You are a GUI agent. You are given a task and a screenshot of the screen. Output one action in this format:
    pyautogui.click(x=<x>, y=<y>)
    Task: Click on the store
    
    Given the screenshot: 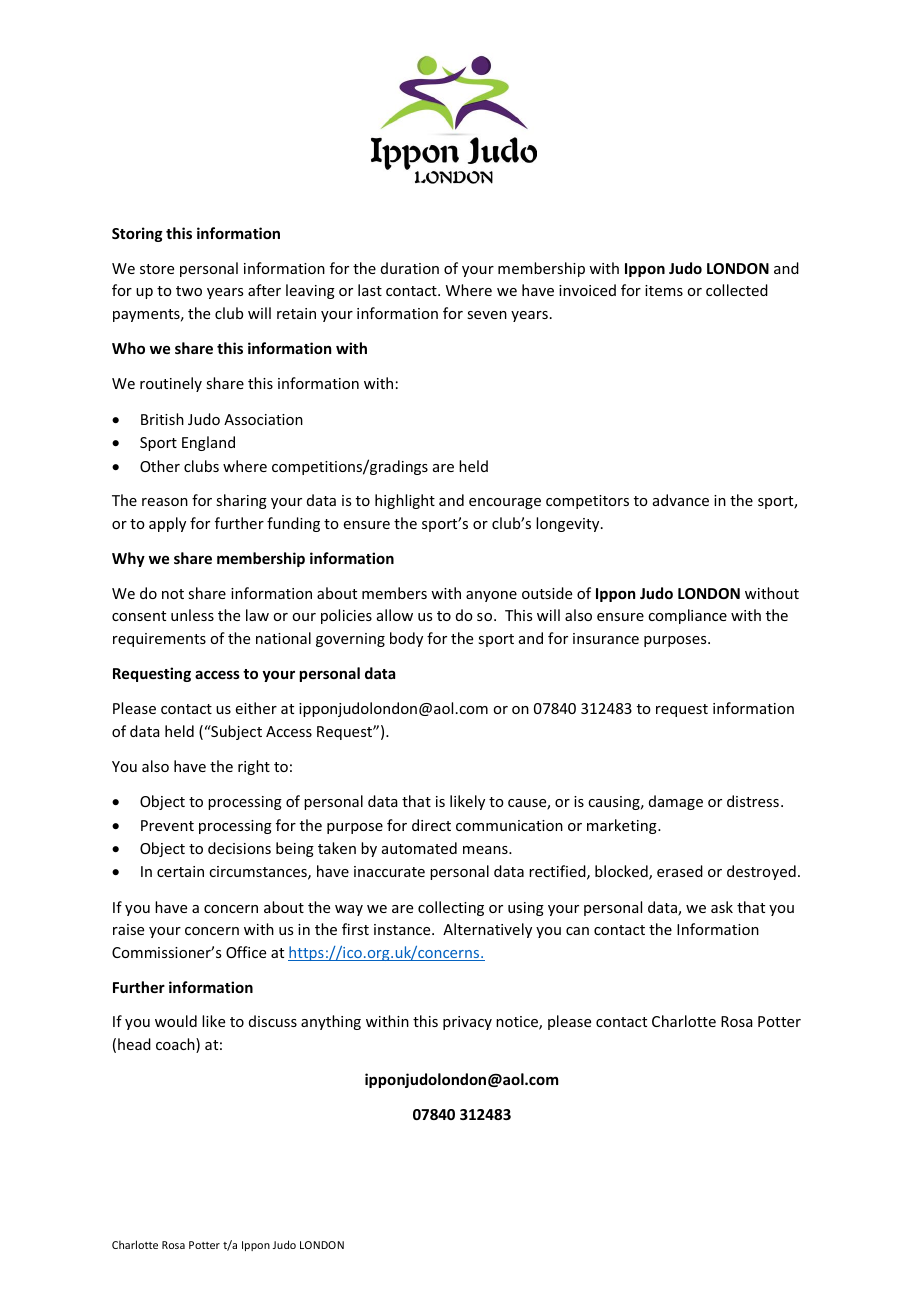 What is the action you would take?
    pyautogui.click(x=157, y=269)
